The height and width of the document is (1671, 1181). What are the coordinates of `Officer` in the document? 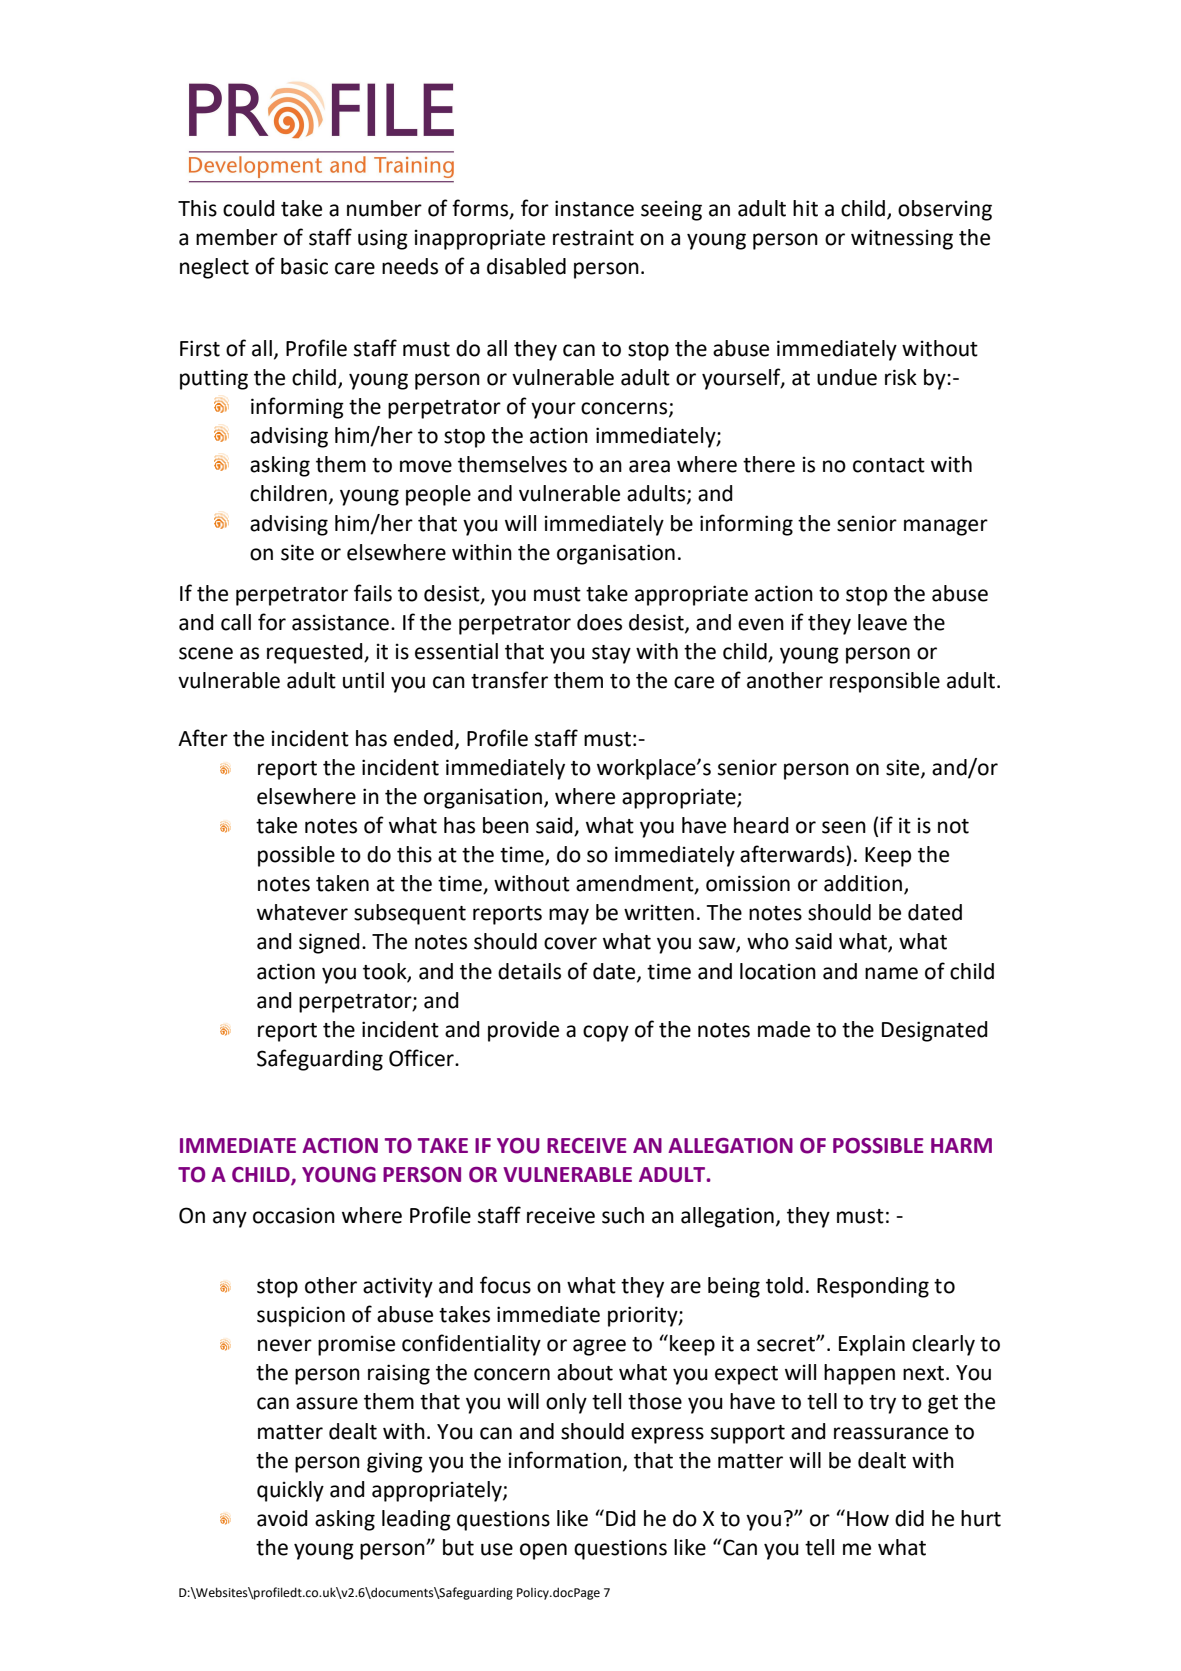 It's located at (422, 1058).
